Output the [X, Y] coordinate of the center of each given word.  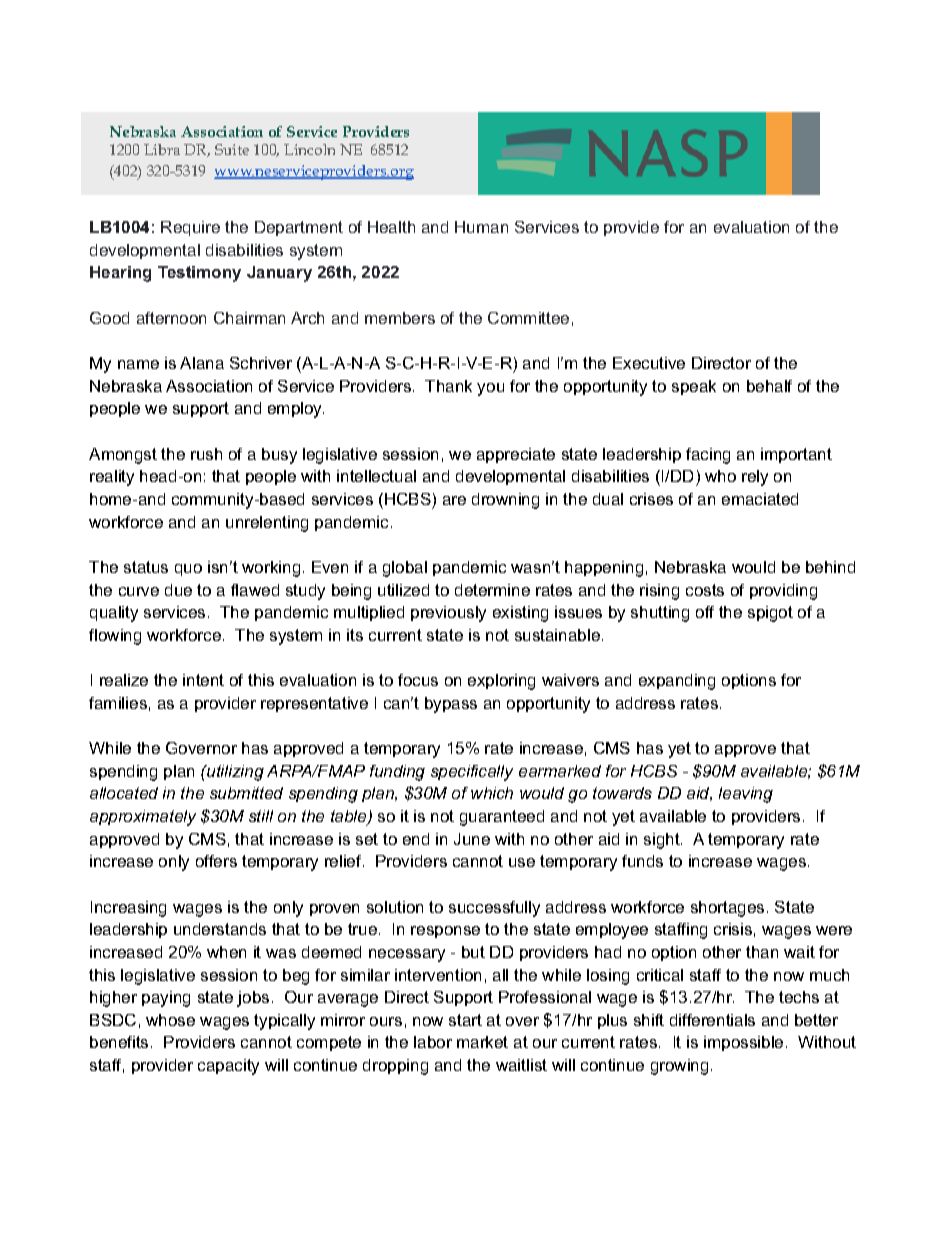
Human [481, 227]
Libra [162, 149]
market [482, 1042]
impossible [743, 1043]
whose [170, 1020]
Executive [649, 363]
